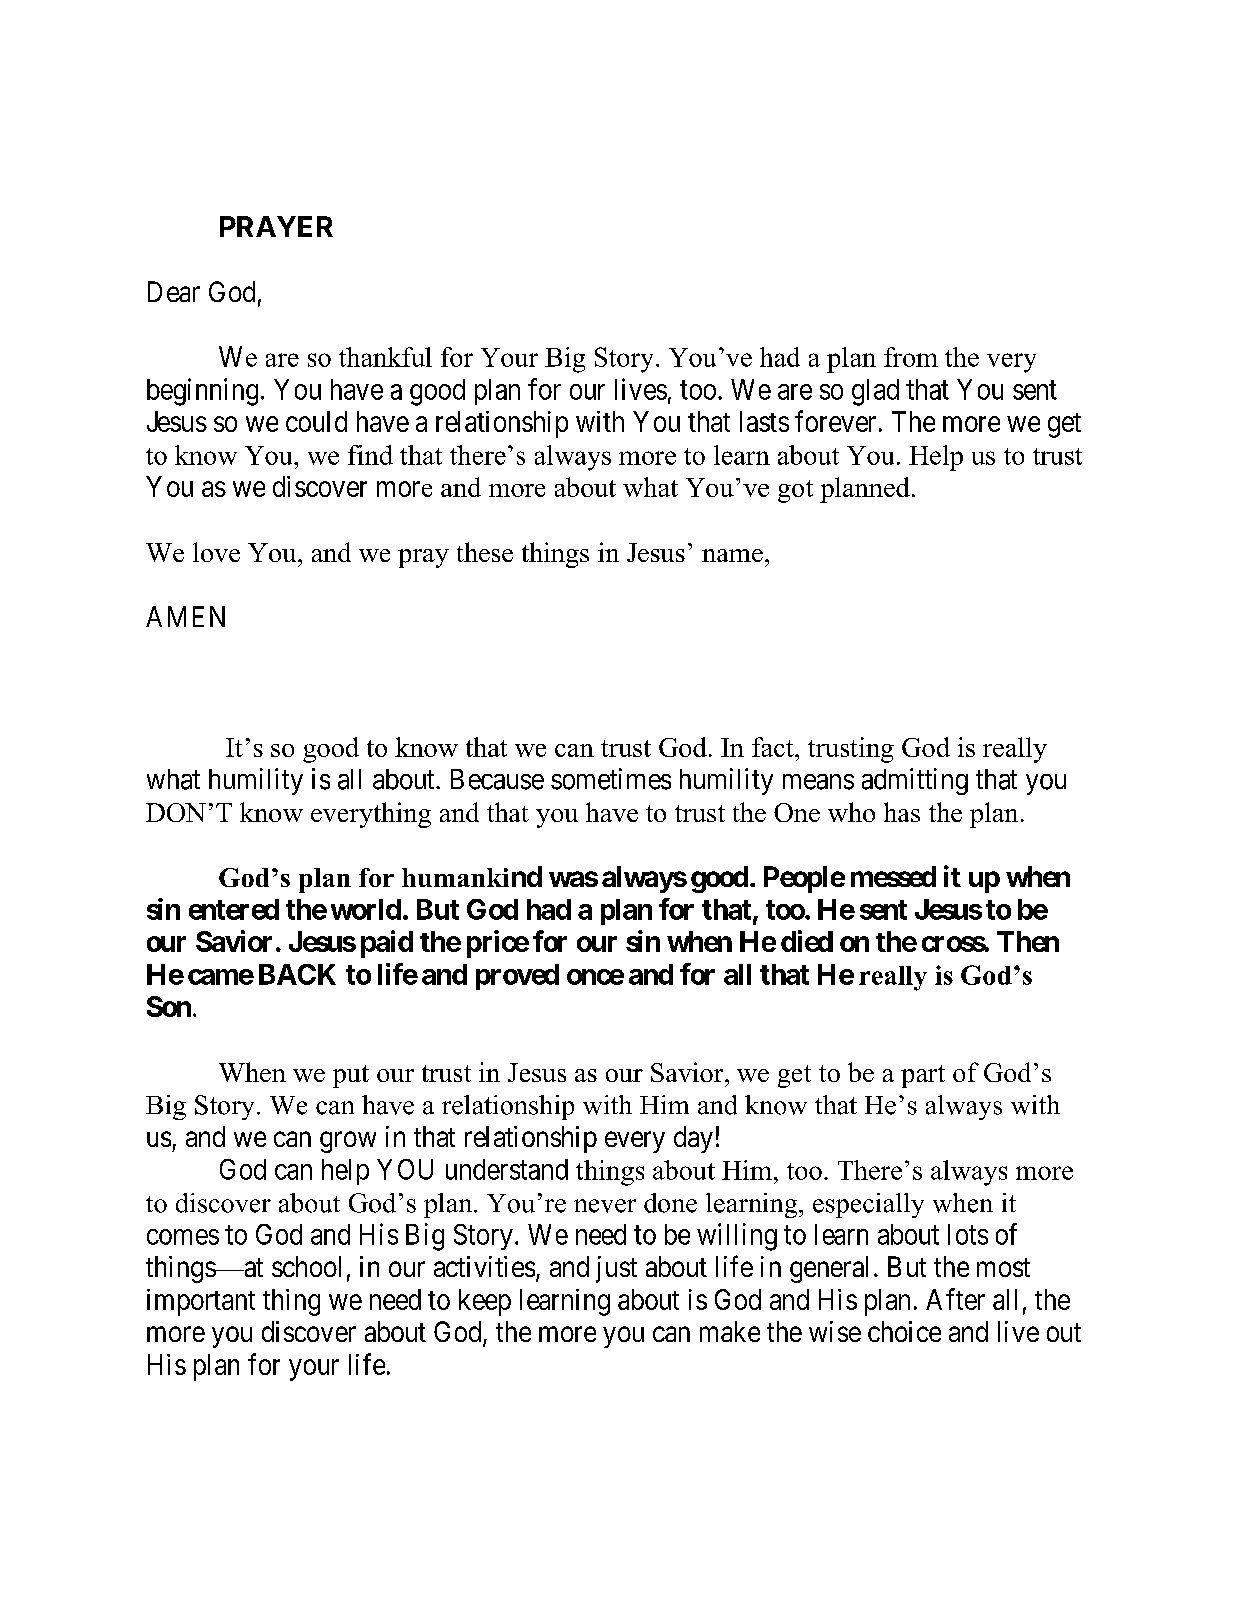 This screenshot has width=1236, height=1599. Describe the element at coordinates (616, 1269) in the screenshot. I see `just` at that location.
